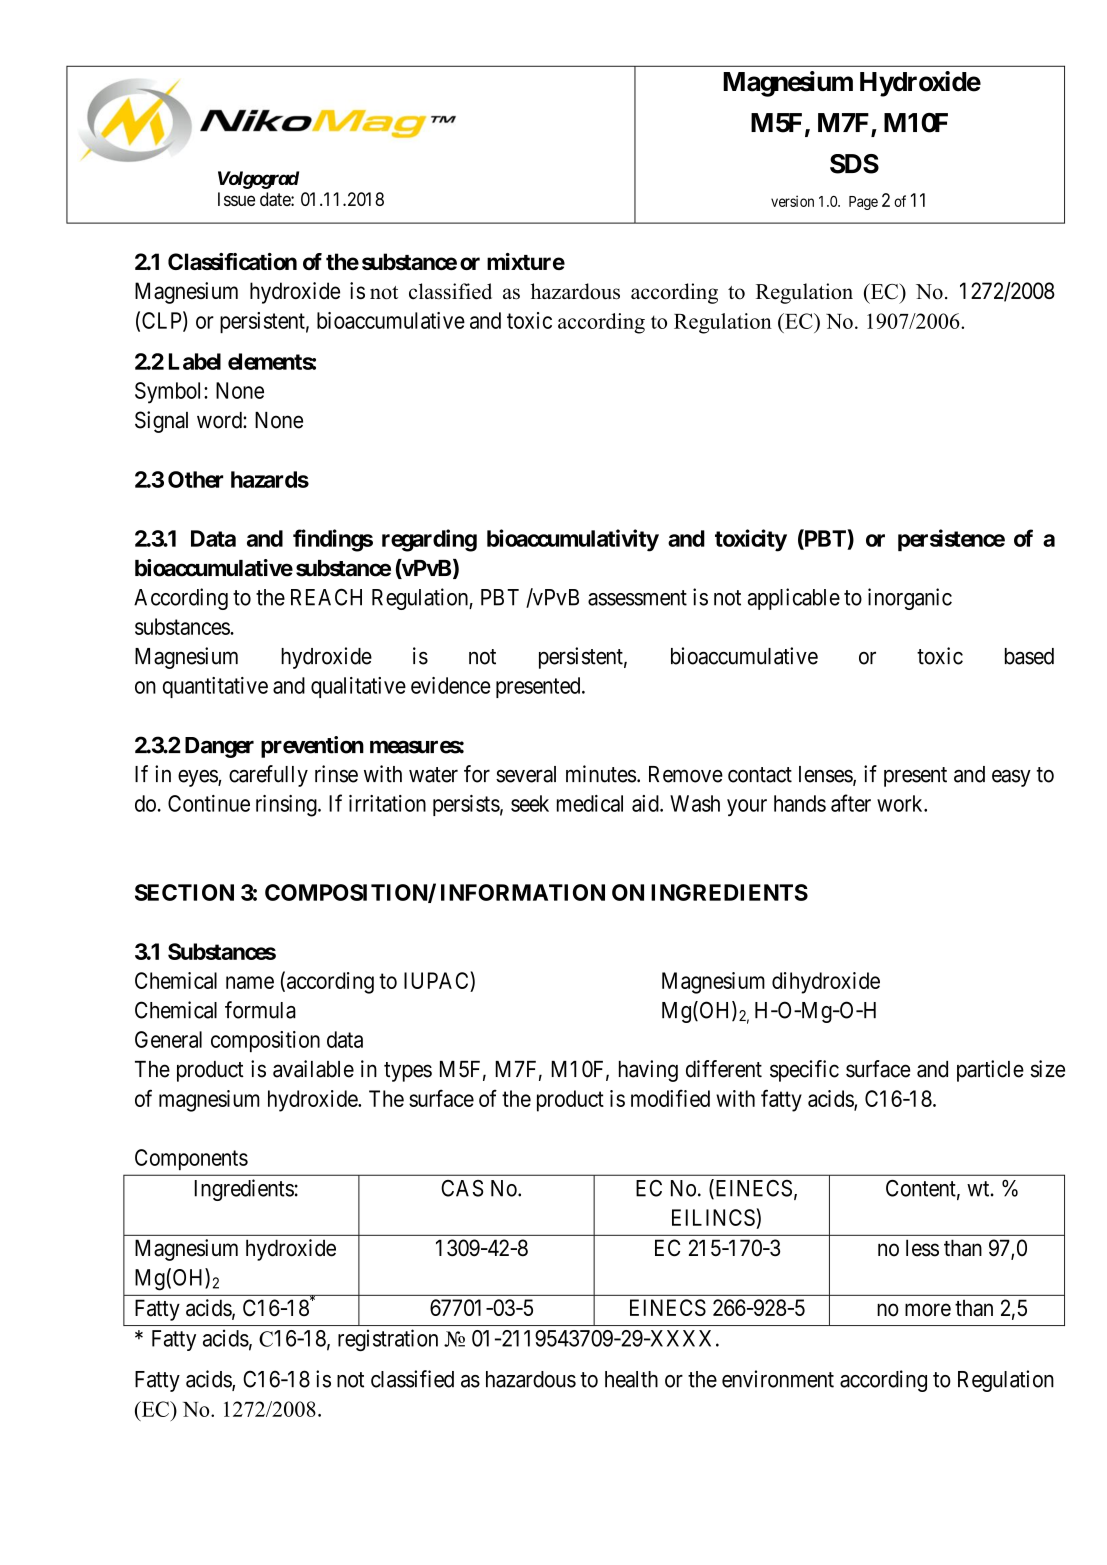 This page has width=1107, height=1565. Describe the element at coordinates (637, 598) in the page. I see `assessment` at that location.
